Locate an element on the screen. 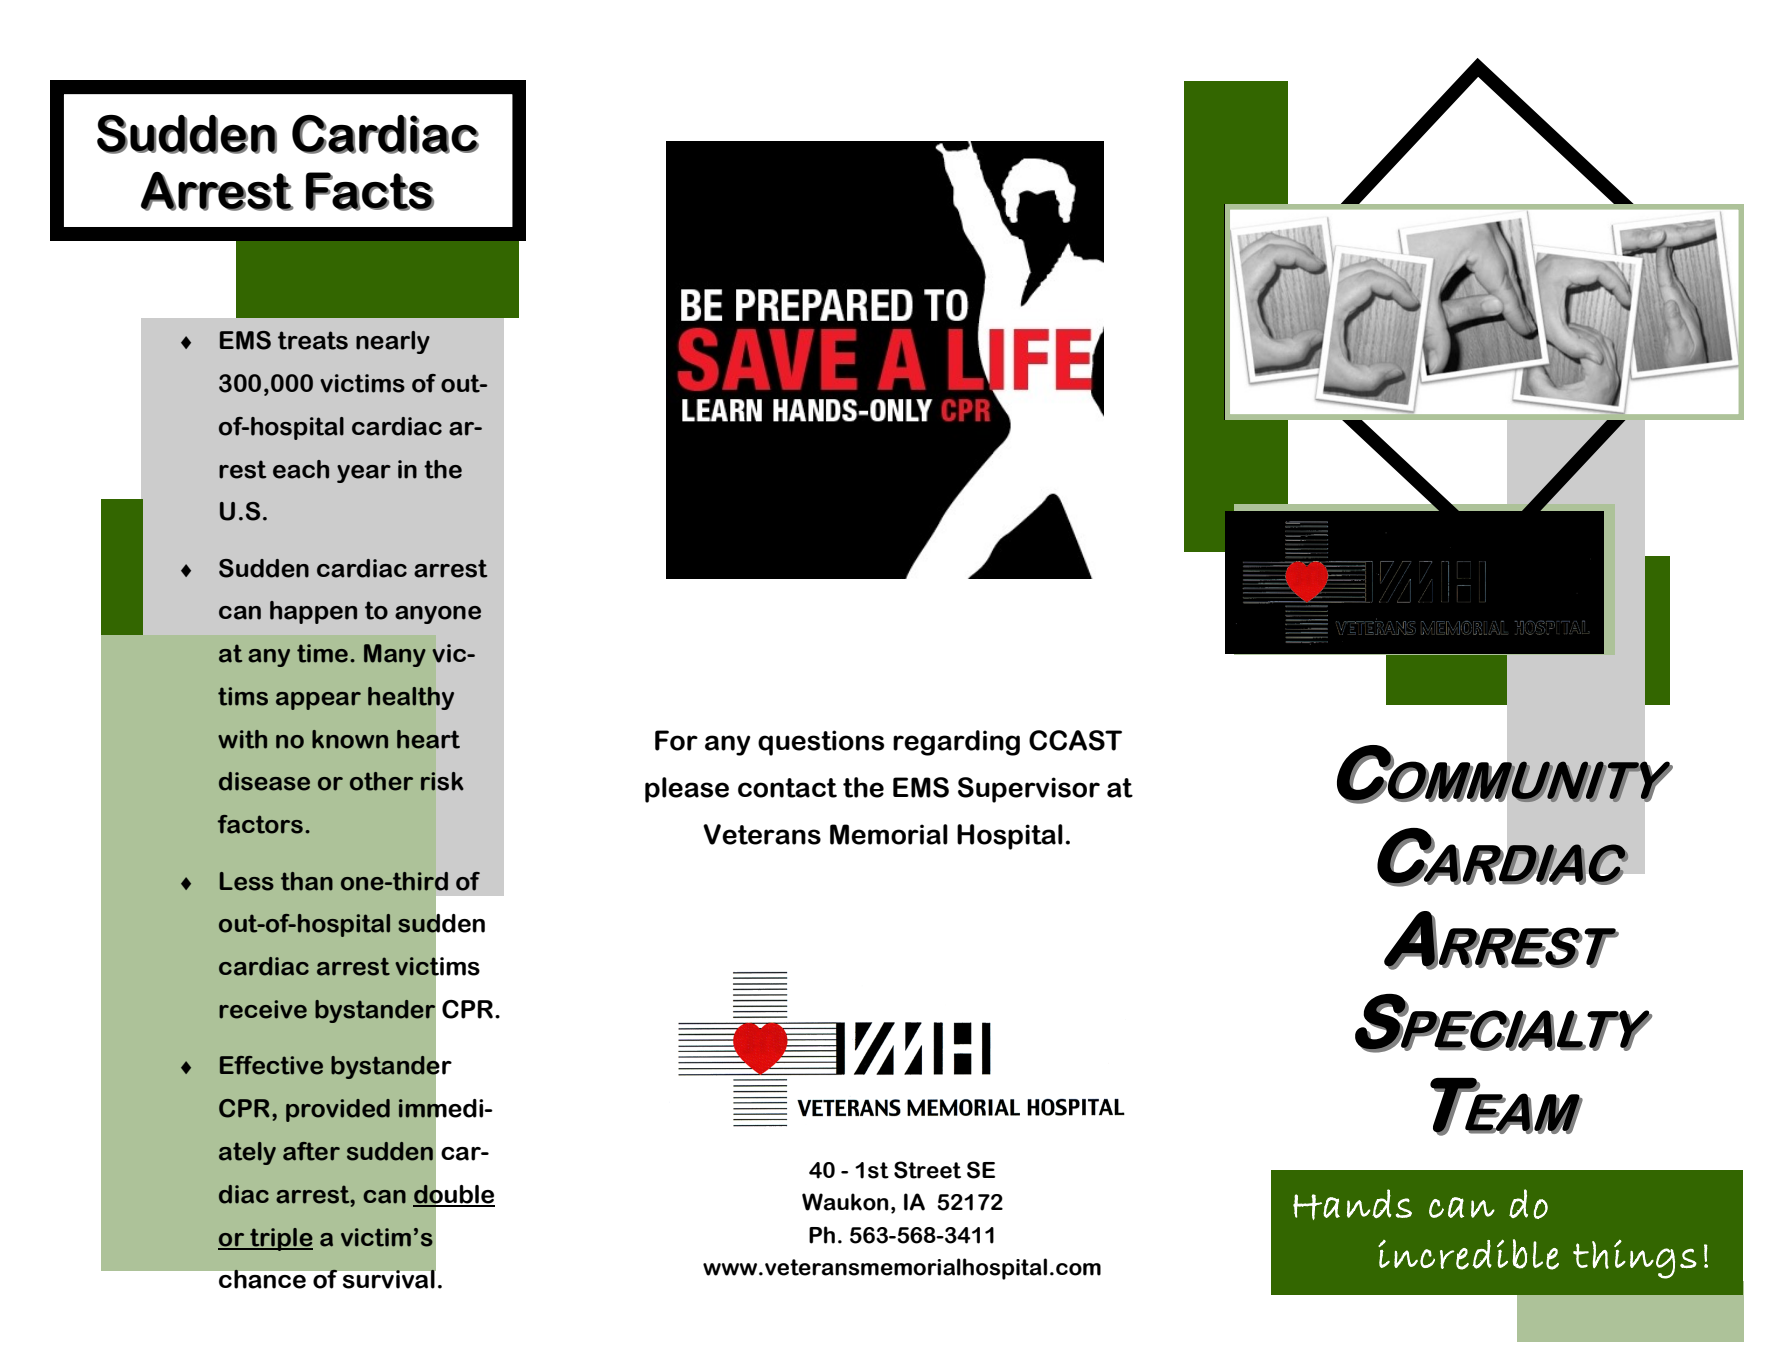  Supervisor is located at coordinates (1029, 790).
